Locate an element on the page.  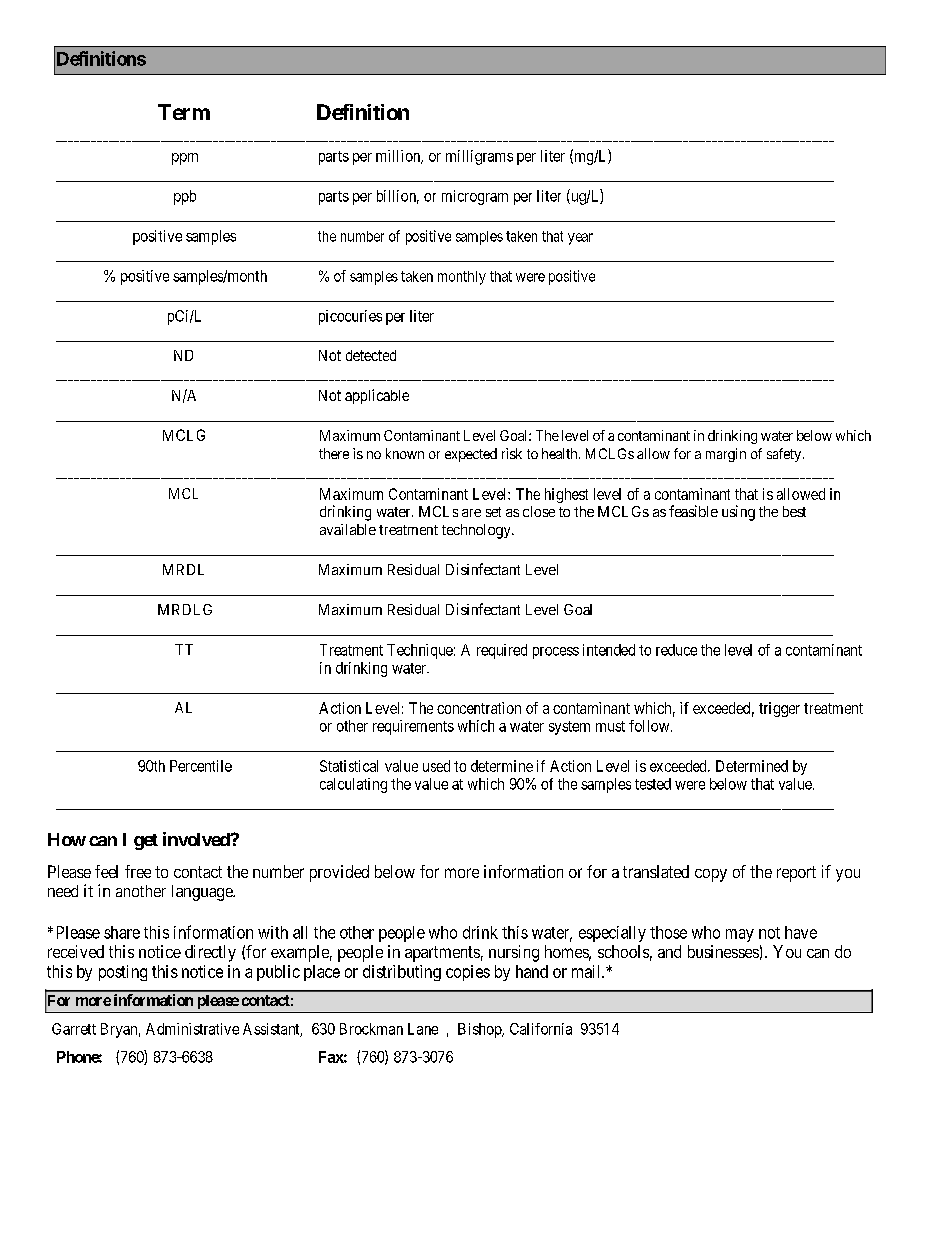
Lane is located at coordinates (423, 1029).
